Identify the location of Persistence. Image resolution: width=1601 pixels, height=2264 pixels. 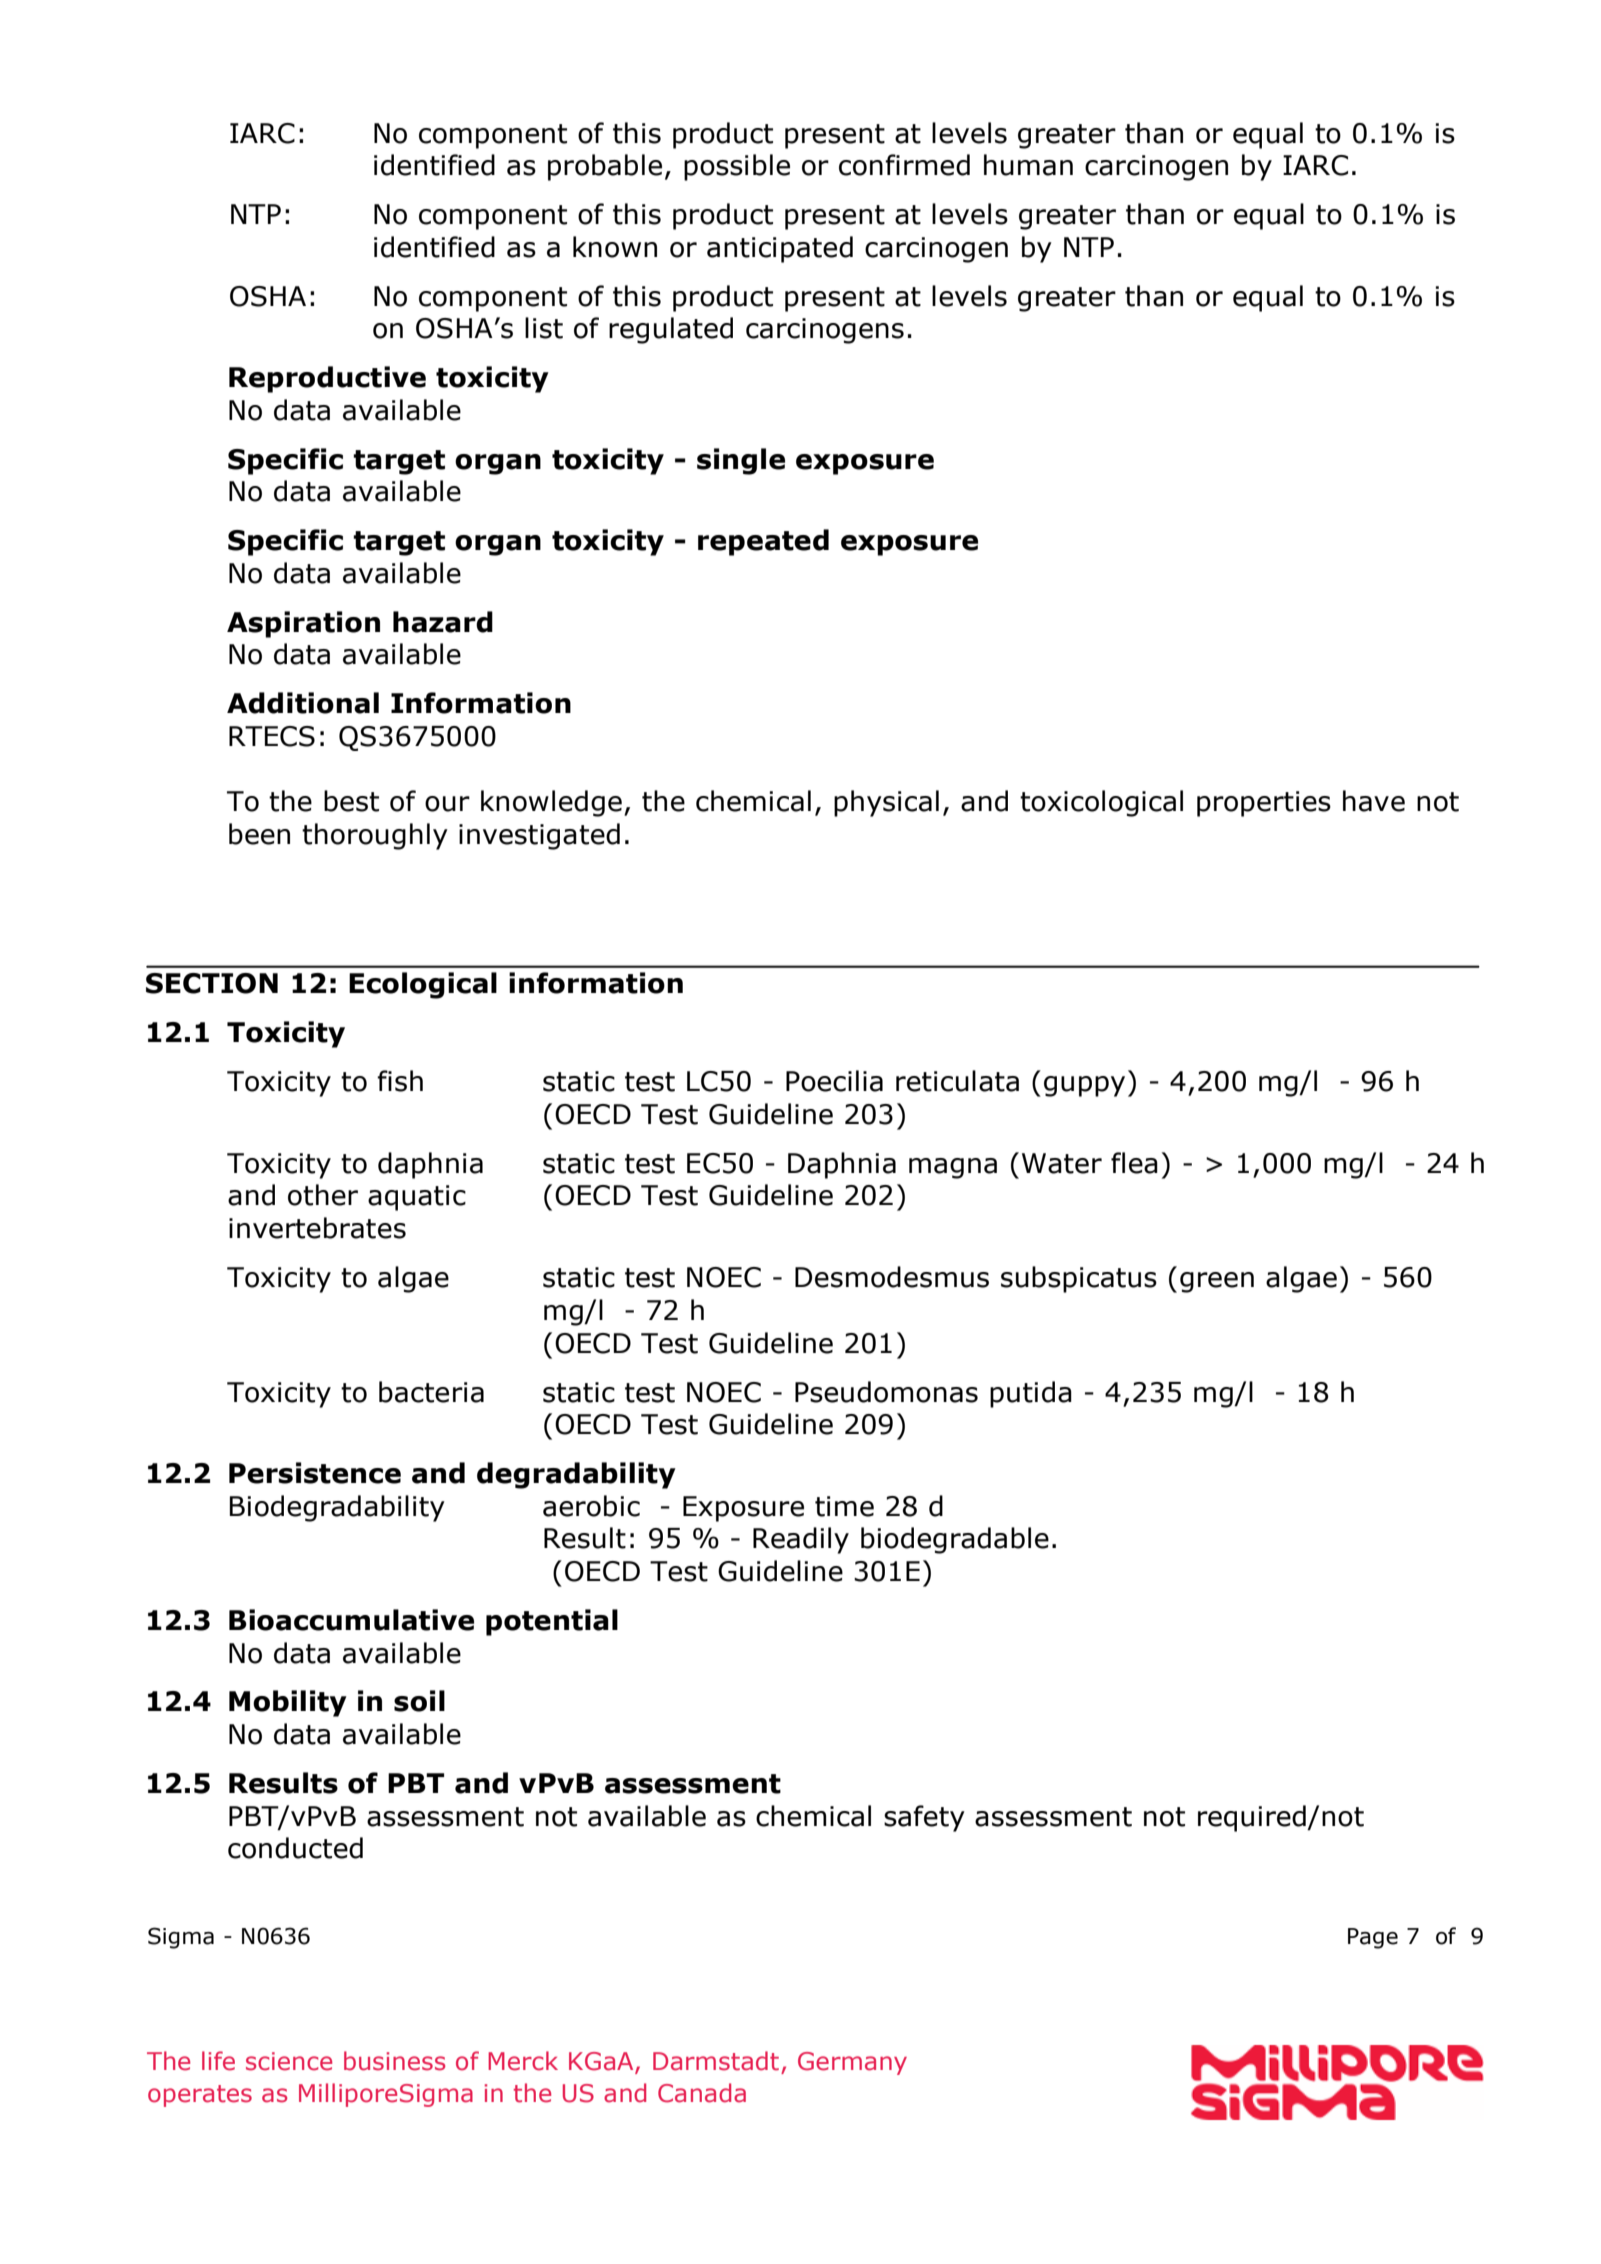
(315, 1473).
